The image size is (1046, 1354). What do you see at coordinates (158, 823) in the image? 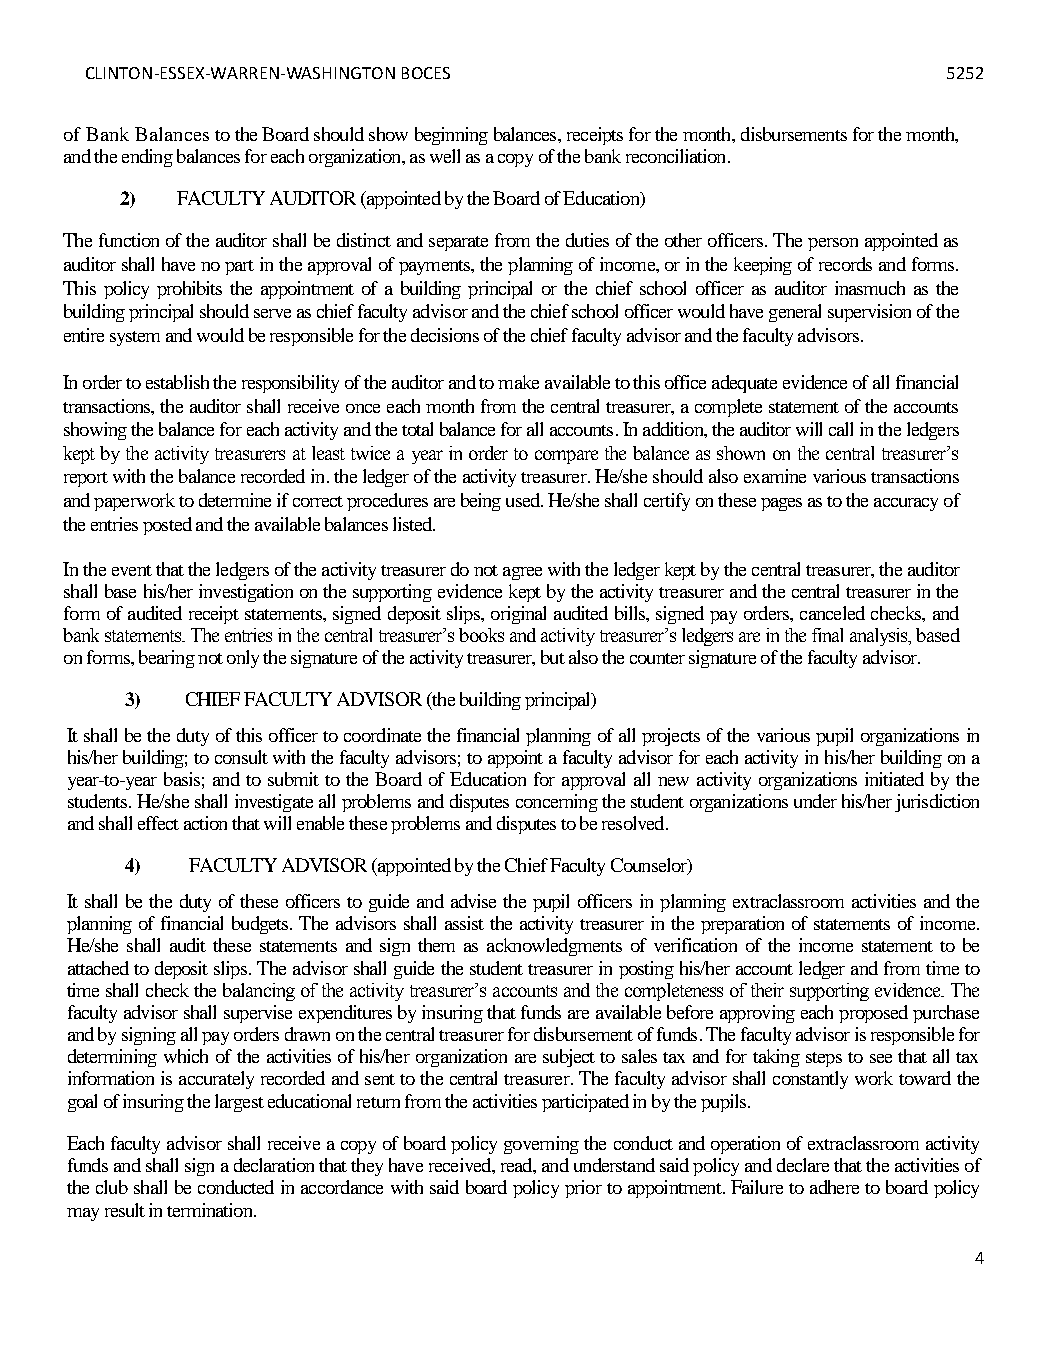
I see `effect` at bounding box center [158, 823].
